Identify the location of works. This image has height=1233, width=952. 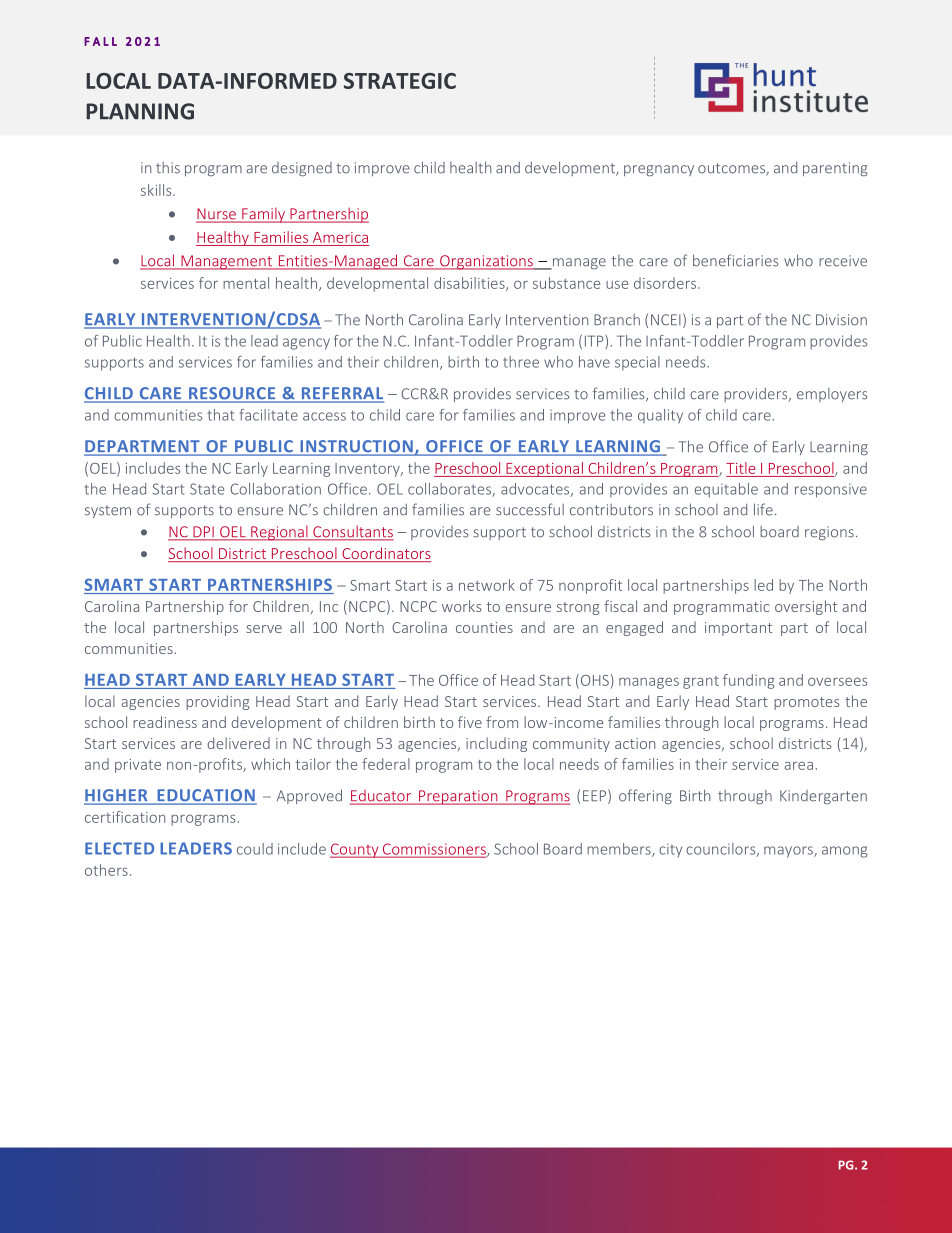
(461, 606).
